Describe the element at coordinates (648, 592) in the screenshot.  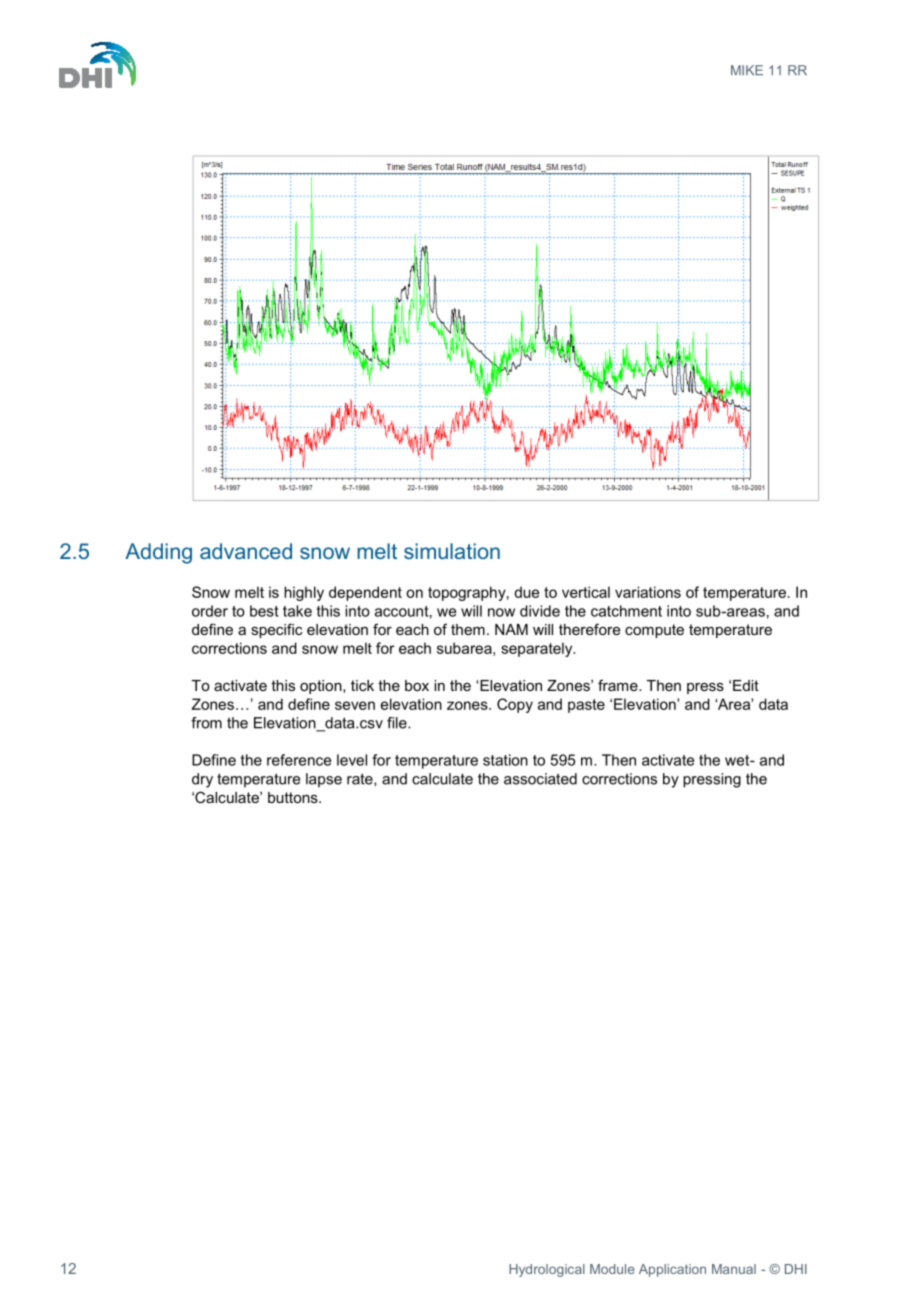
I see `variations` at that location.
